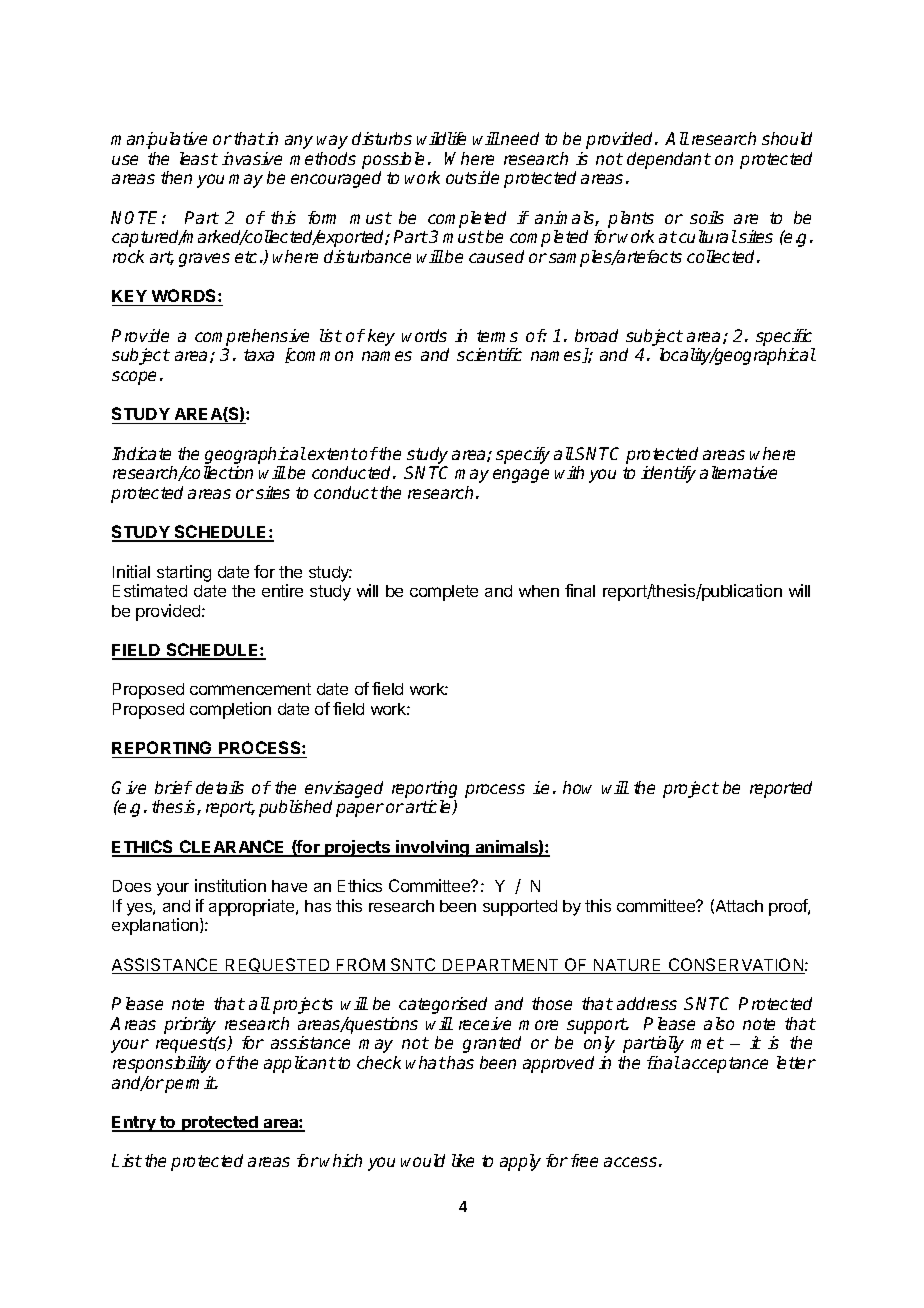  I want to click on Indicate, so click(141, 453).
